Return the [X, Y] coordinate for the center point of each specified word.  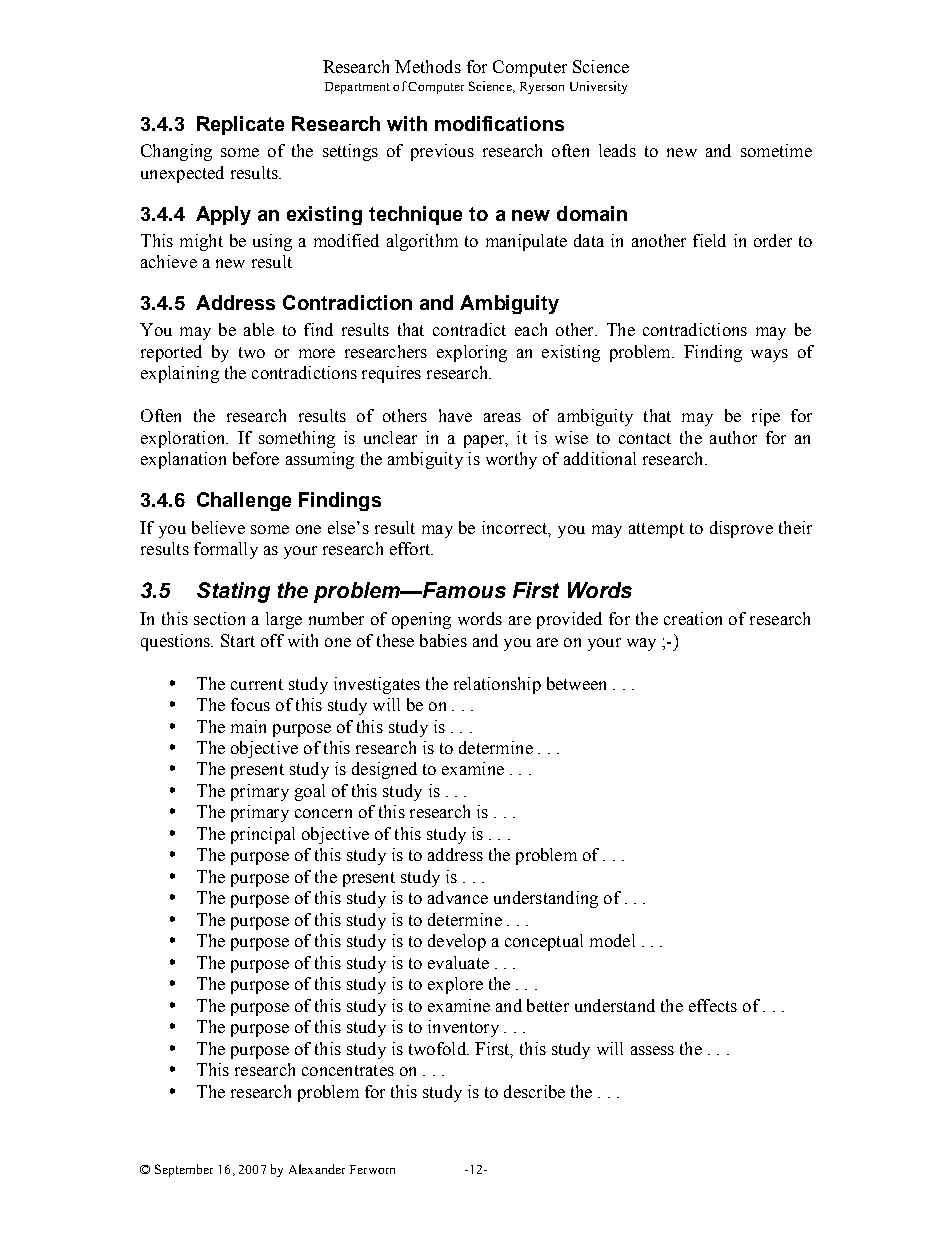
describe [534, 1091]
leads [617, 150]
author [733, 437]
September [184, 1170]
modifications [499, 123]
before [256, 458]
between [576, 683]
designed [384, 770]
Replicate [240, 125]
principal [263, 835]
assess [652, 1050]
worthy [511, 460]
